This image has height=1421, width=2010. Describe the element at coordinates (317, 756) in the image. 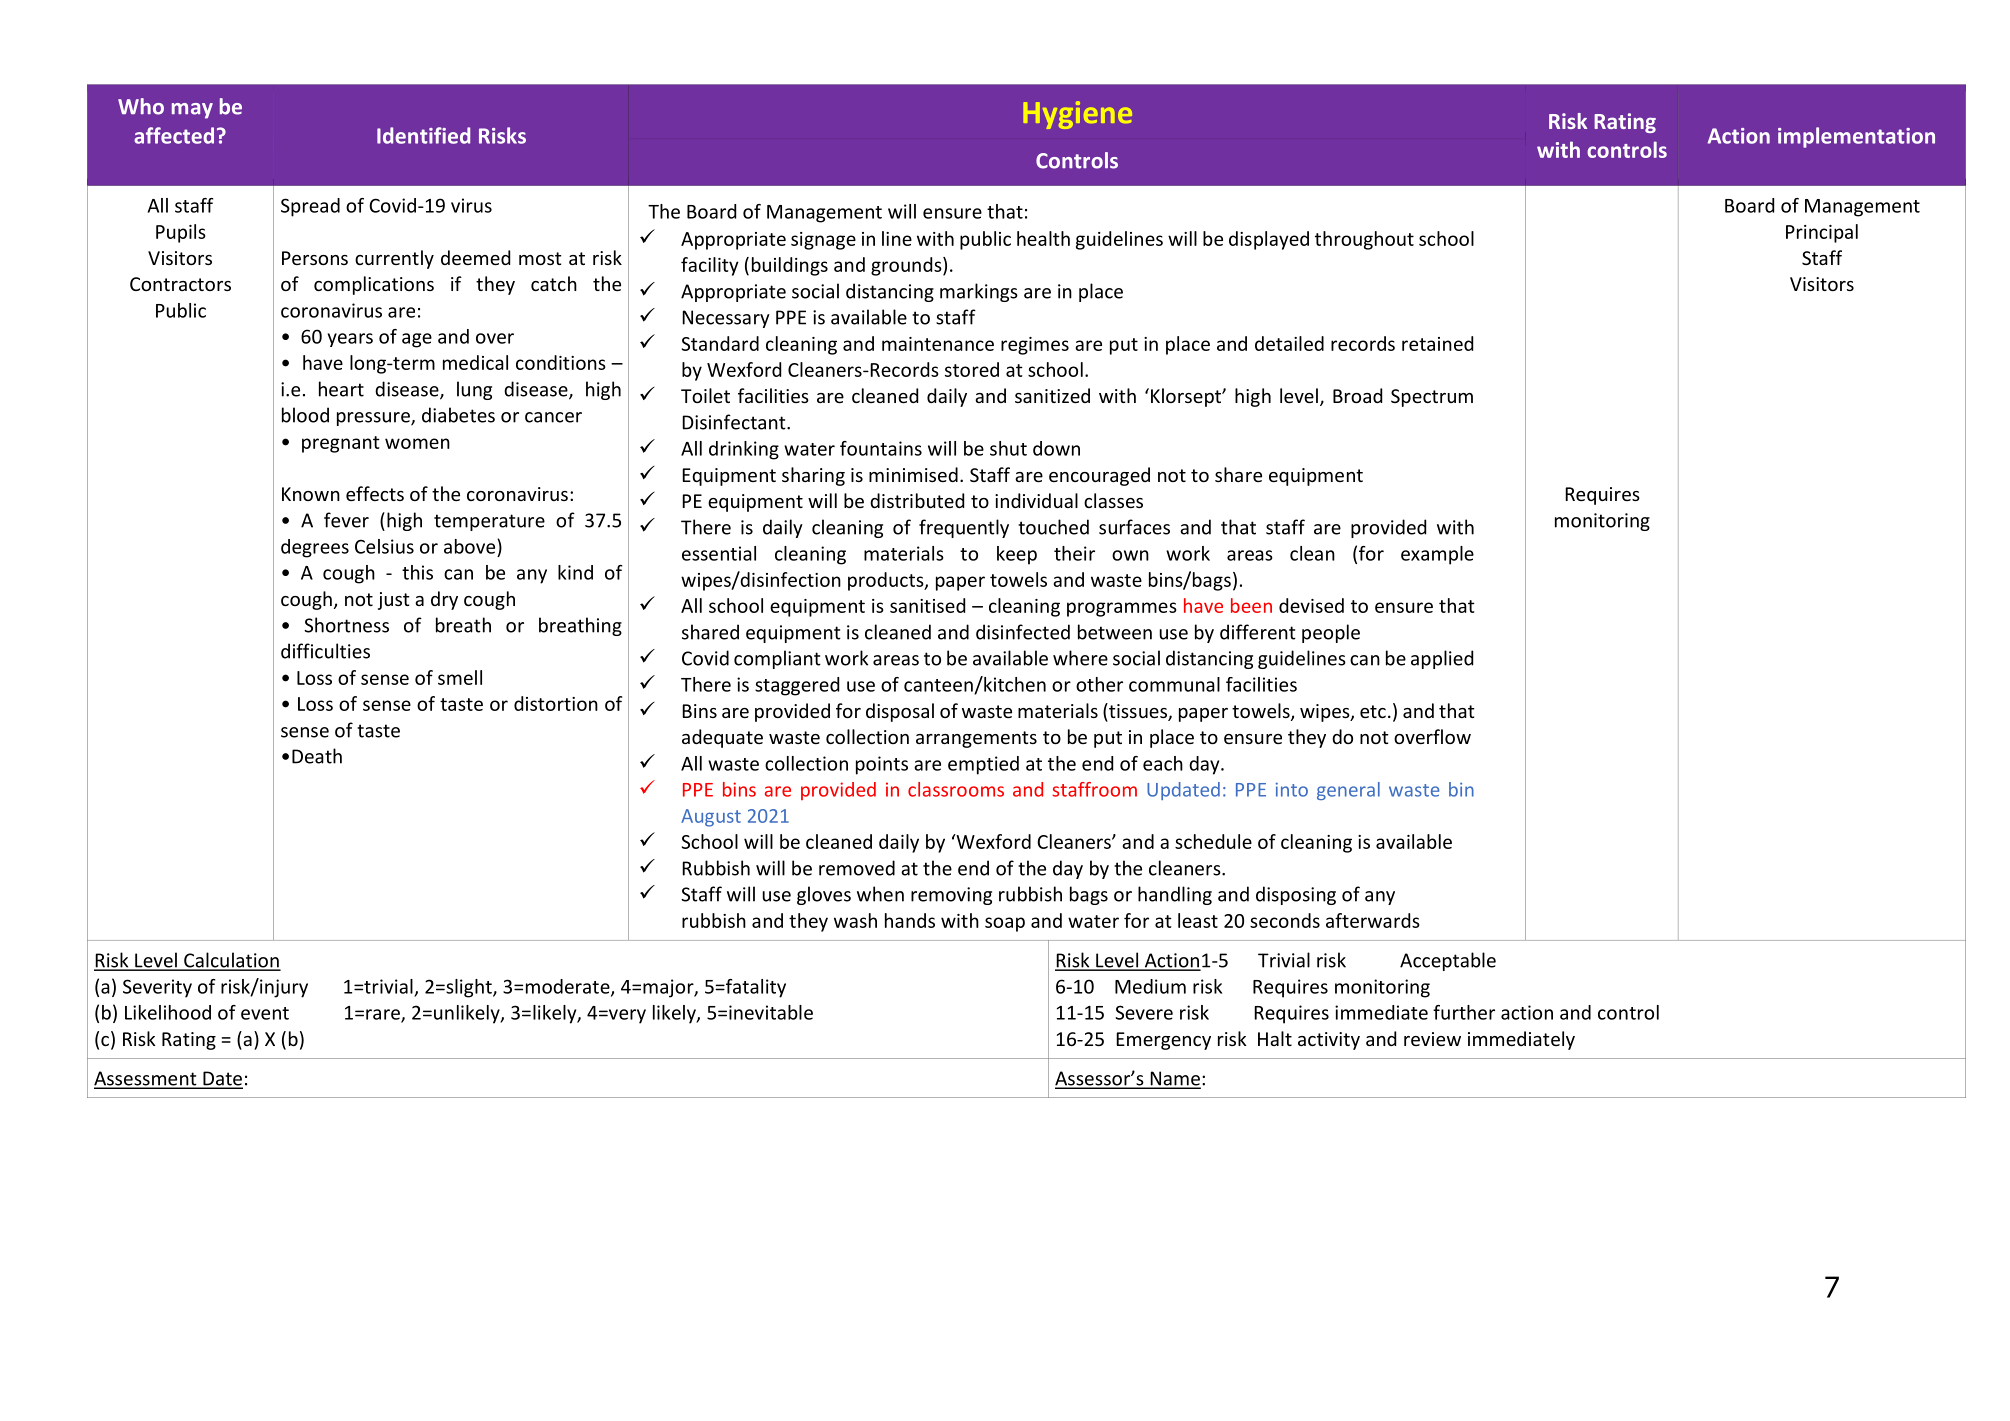

I see `Death` at that location.
